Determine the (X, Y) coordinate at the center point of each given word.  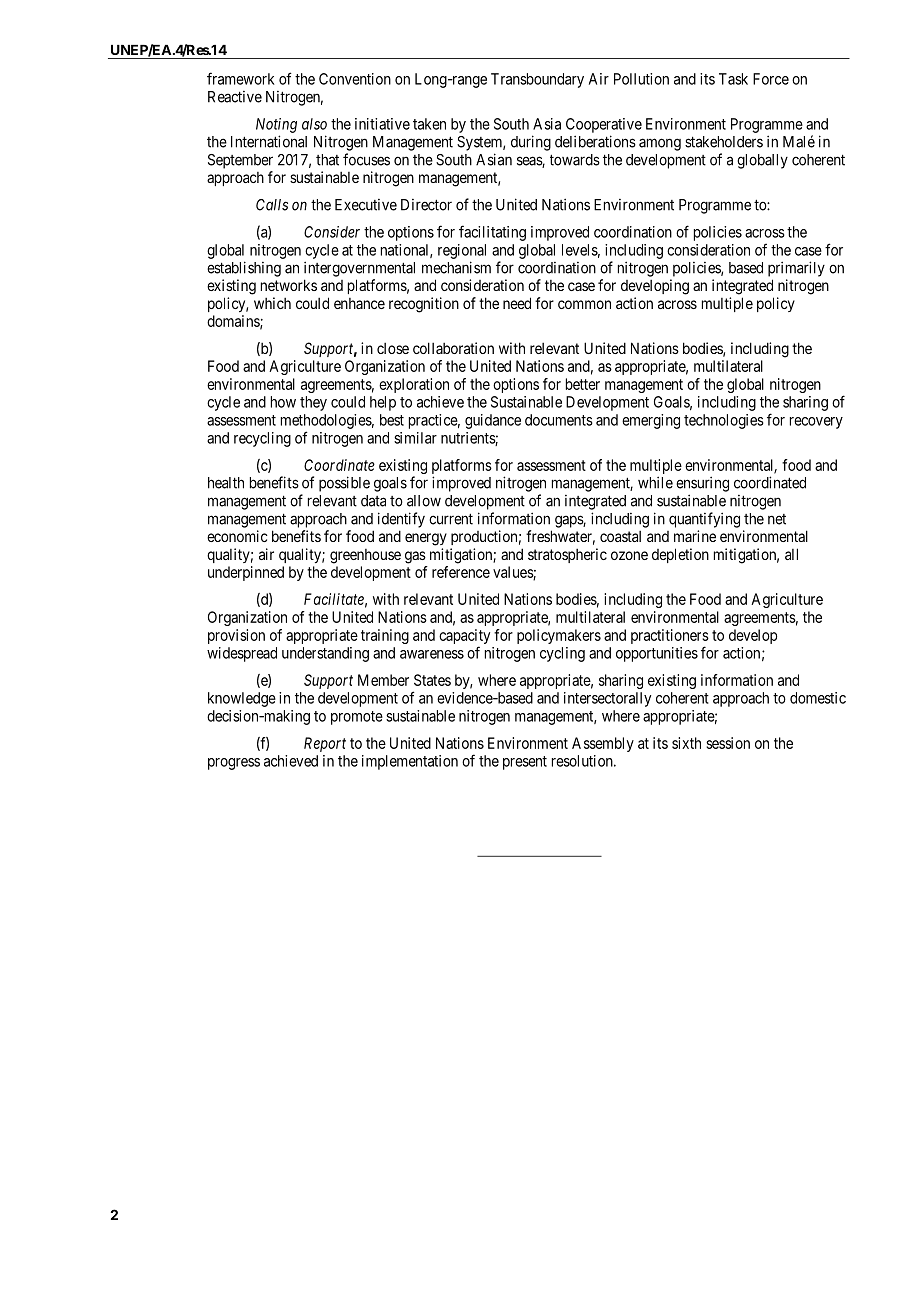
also (314, 124)
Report (325, 744)
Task (733, 79)
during (531, 143)
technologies (724, 421)
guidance (493, 421)
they (313, 403)
